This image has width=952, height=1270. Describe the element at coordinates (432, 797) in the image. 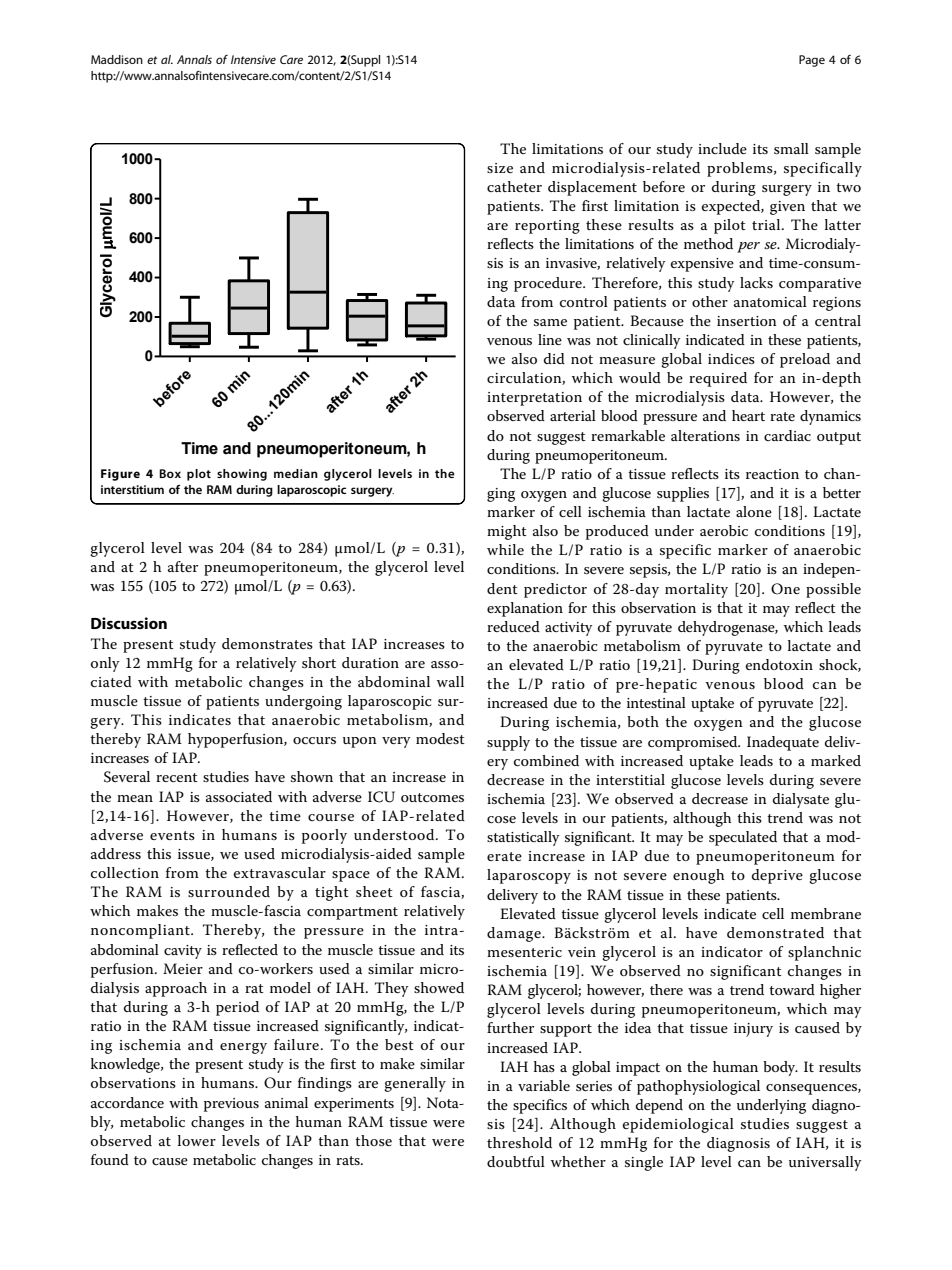

I see `outcomes` at that location.
